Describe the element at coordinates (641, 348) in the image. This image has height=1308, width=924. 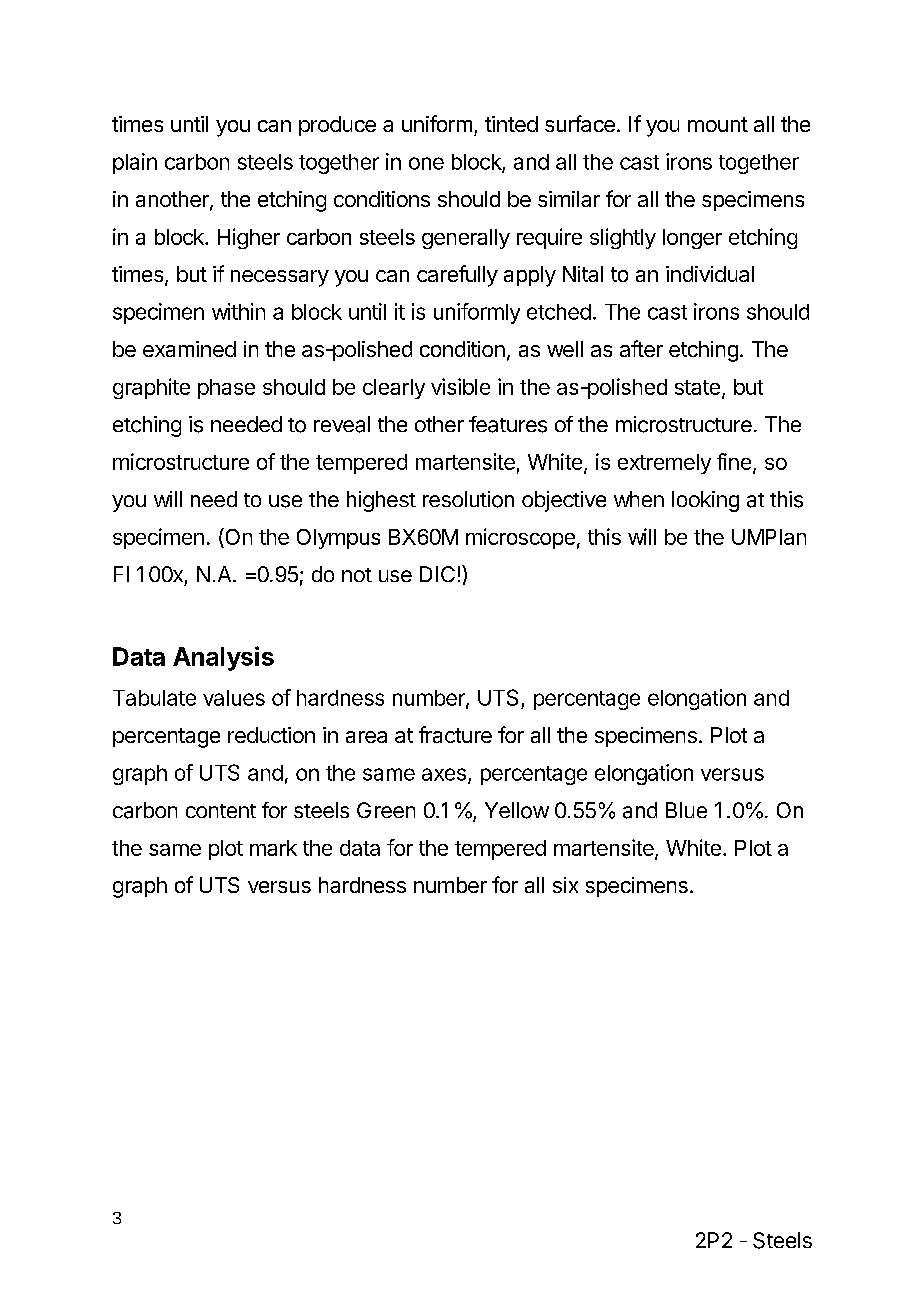
I see `after` at that location.
